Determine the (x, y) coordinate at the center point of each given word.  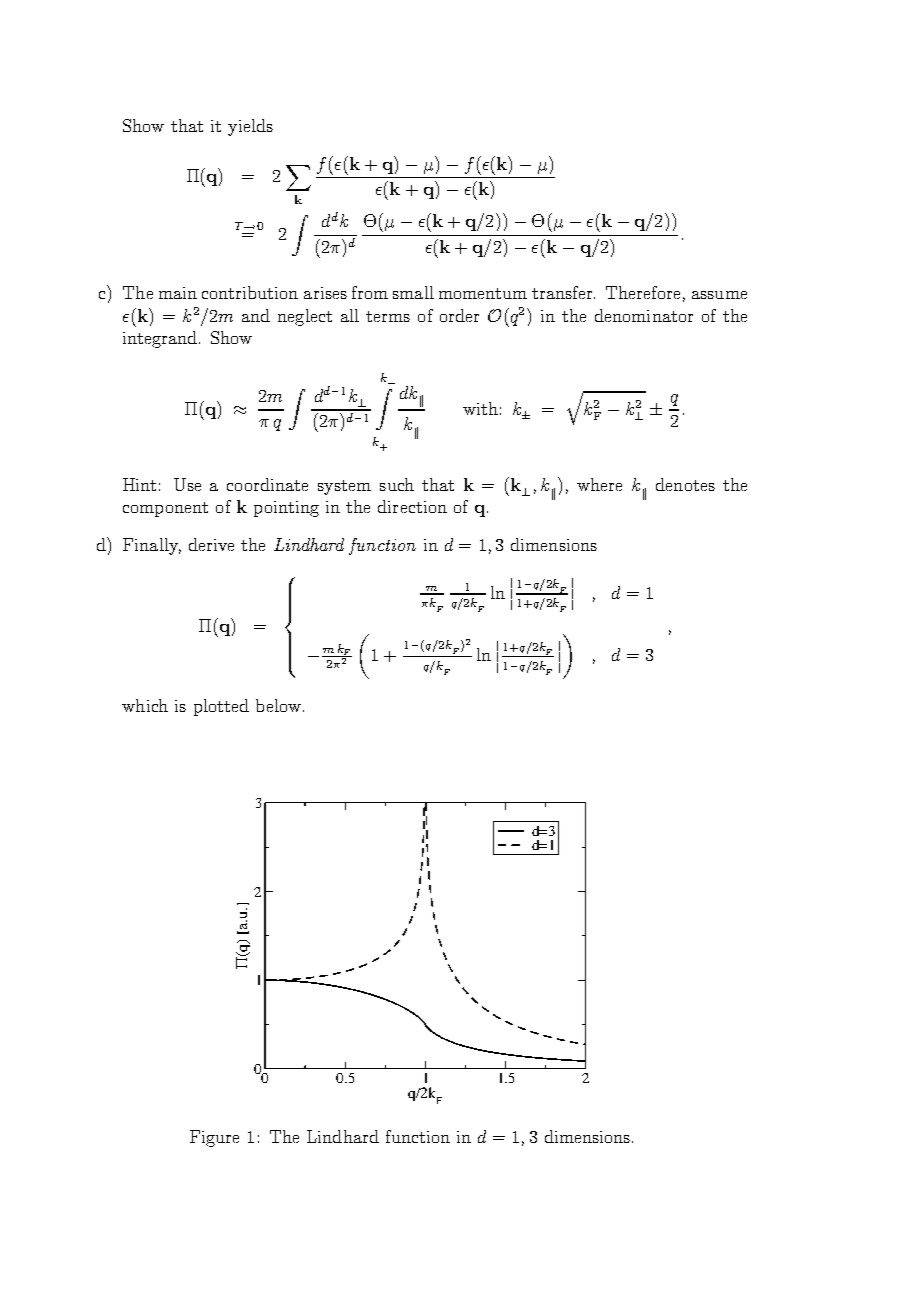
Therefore (643, 292)
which (145, 705)
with (480, 408)
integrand (161, 339)
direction (412, 506)
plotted (221, 707)
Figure (214, 1138)
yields (250, 127)
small (413, 292)
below (278, 705)
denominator (644, 315)
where (599, 484)
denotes (685, 484)
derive (211, 544)
